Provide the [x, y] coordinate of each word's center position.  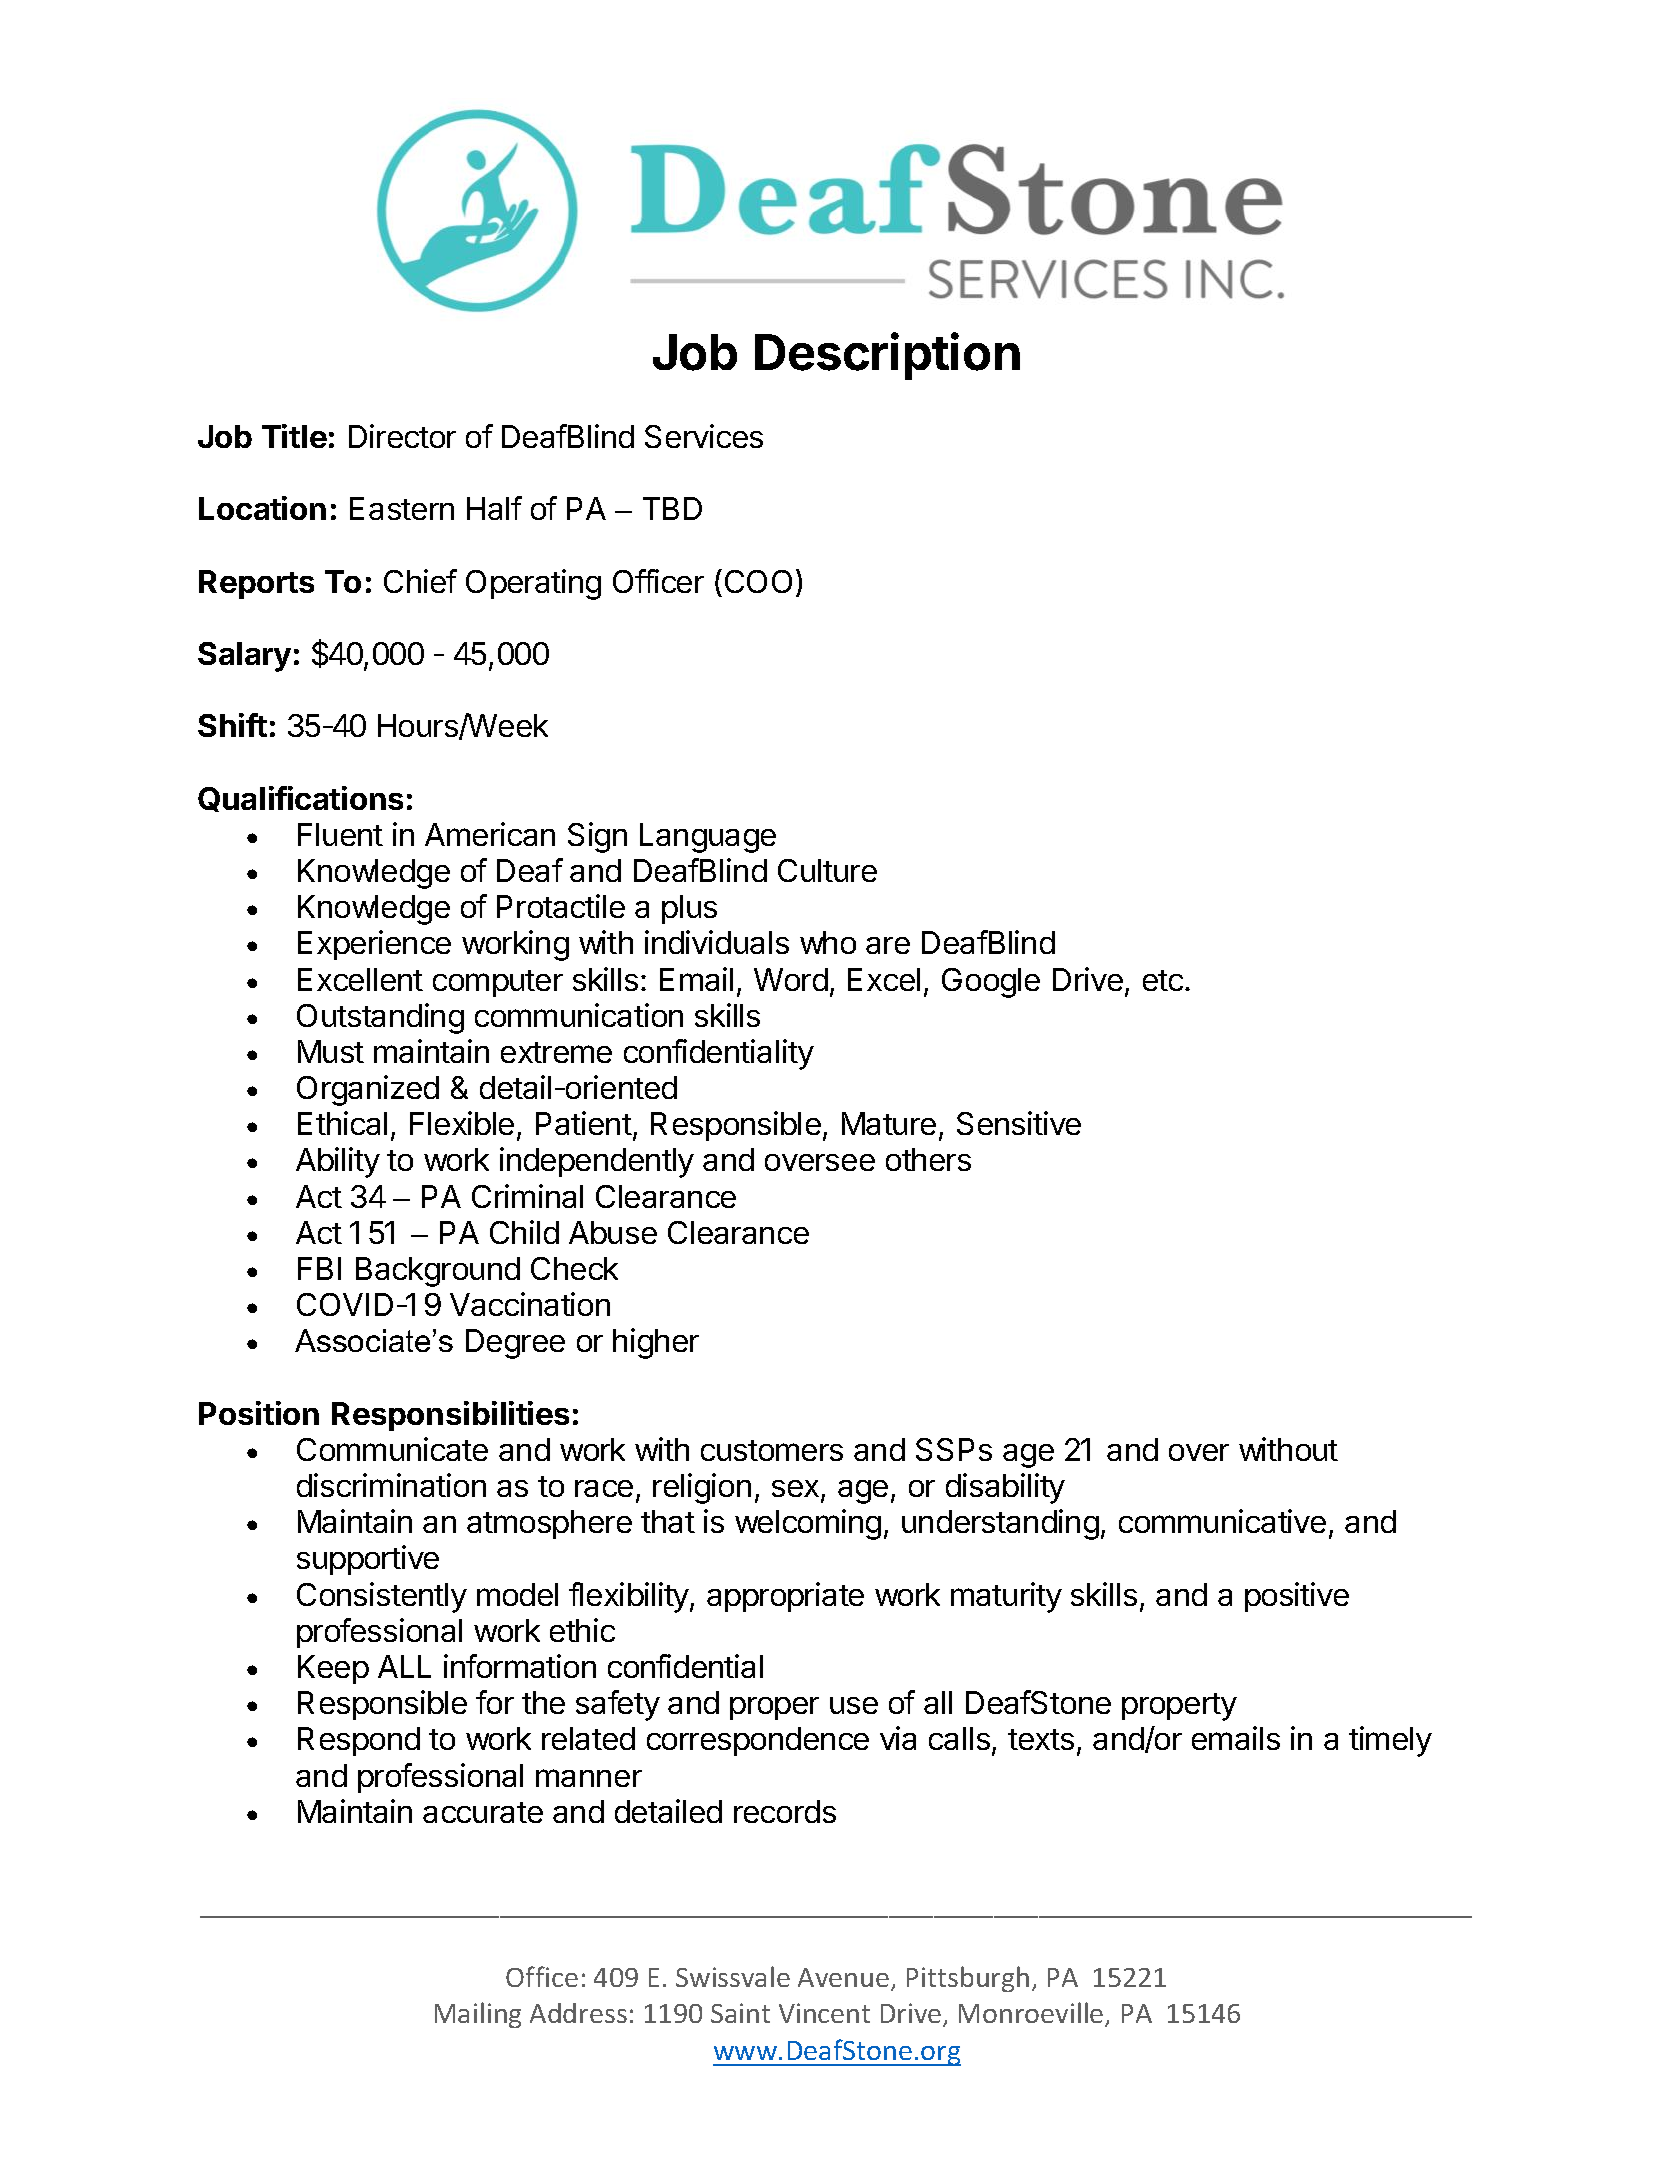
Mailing [478, 2015]
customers [772, 1450]
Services [704, 436]
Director [402, 436]
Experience [374, 945]
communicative [1222, 1521]
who [828, 942]
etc [1164, 980]
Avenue [843, 1977]
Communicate [392, 1449]
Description [887, 356]
